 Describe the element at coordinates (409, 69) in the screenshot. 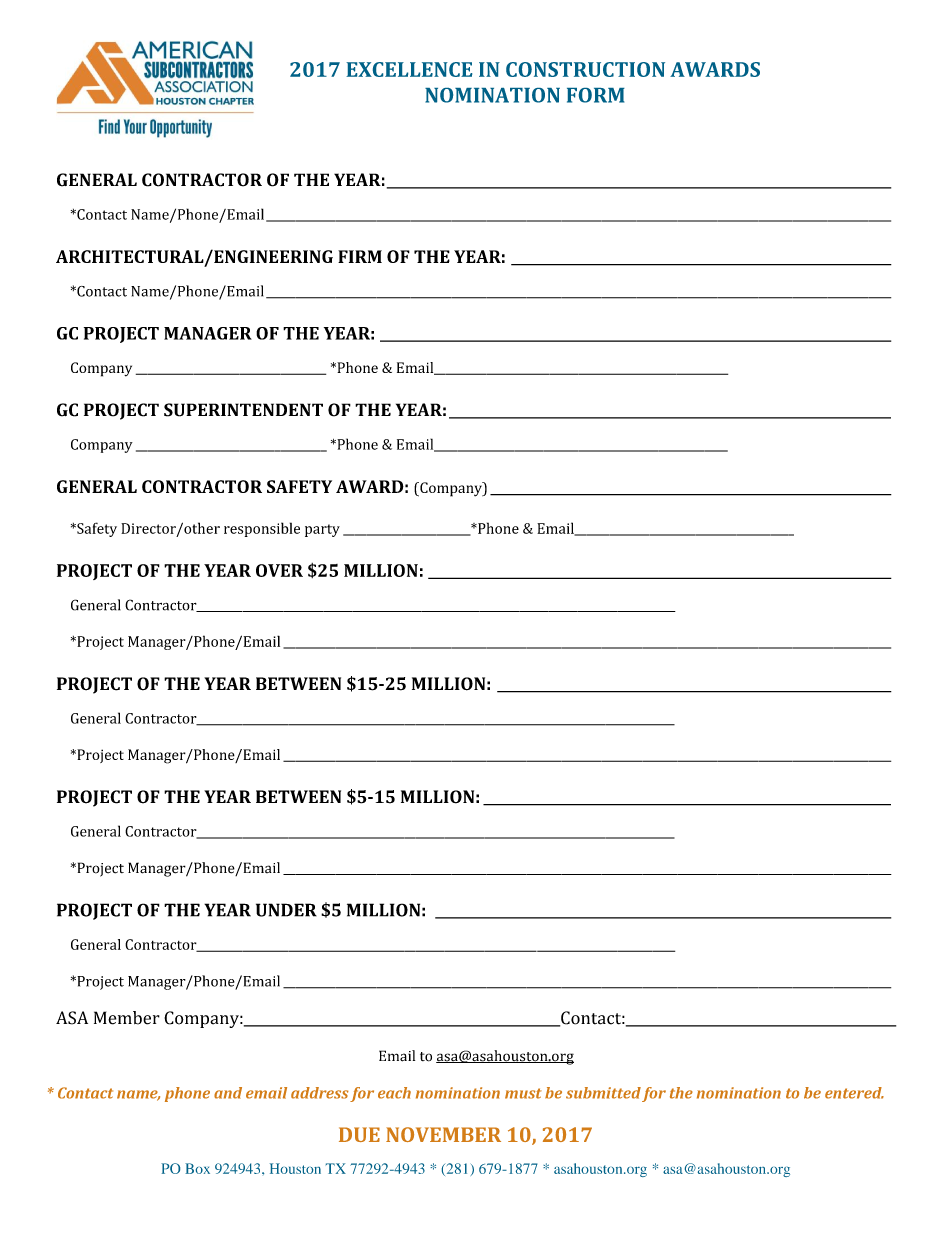

I see `EXCELLENCE` at that location.
